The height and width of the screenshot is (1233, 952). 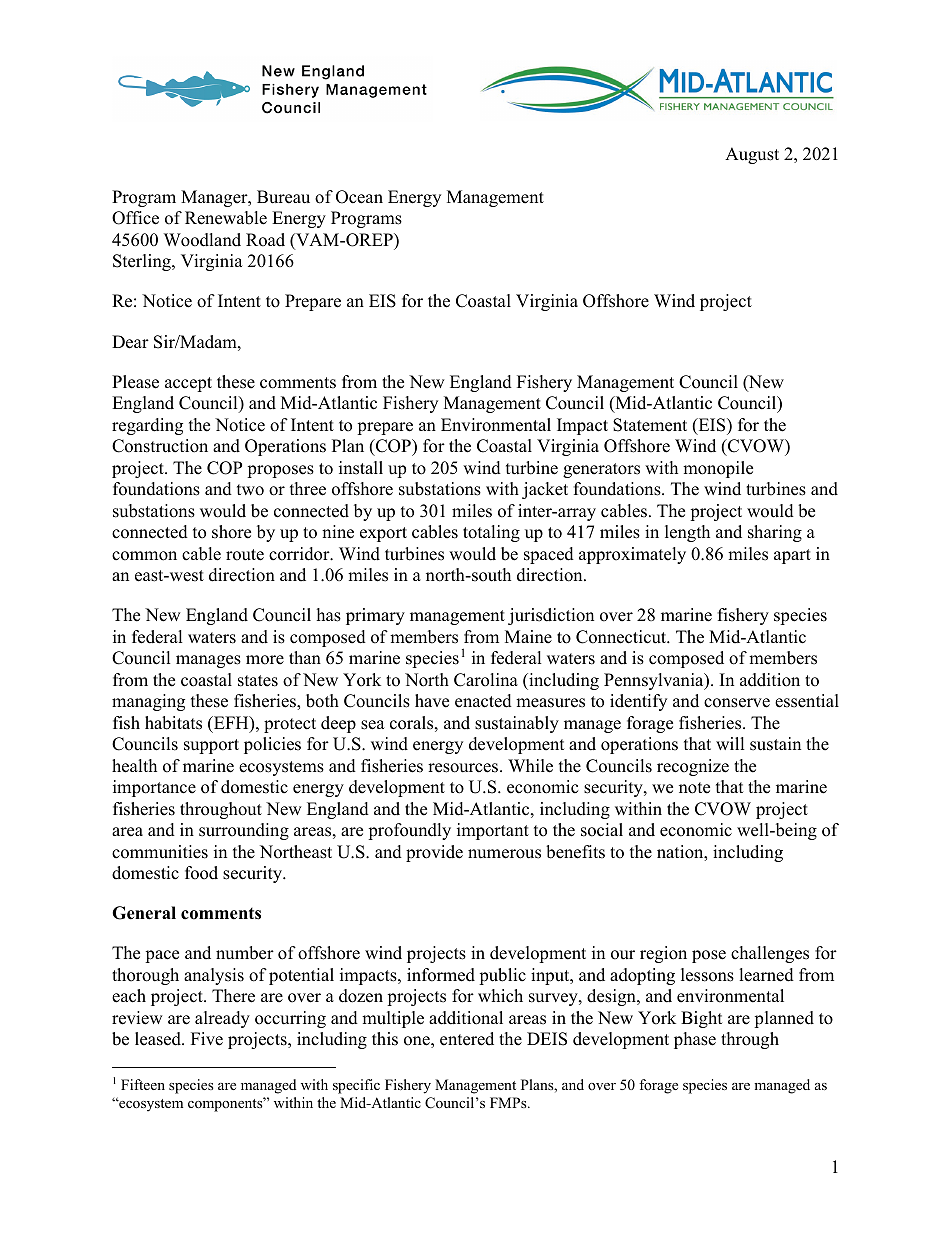 What do you see at coordinates (226, 218) in the screenshot?
I see `Renewable` at bounding box center [226, 218].
